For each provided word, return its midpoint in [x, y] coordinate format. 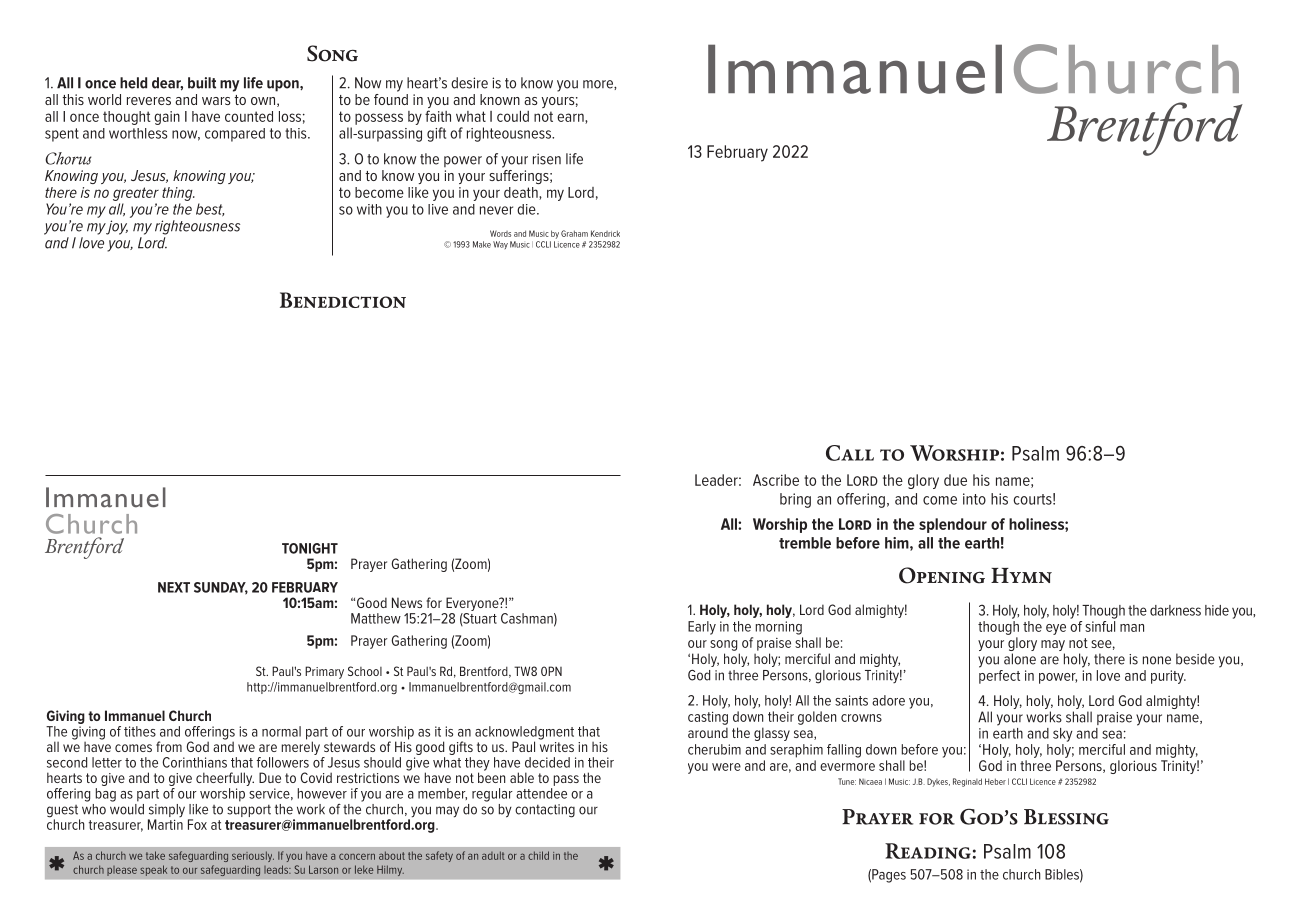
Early [702, 628]
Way [500, 245]
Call [850, 453]
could [513, 116]
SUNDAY [221, 588]
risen [547, 159]
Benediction [343, 300]
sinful [1100, 625]
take [155, 855]
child [538, 855]
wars [216, 101]
